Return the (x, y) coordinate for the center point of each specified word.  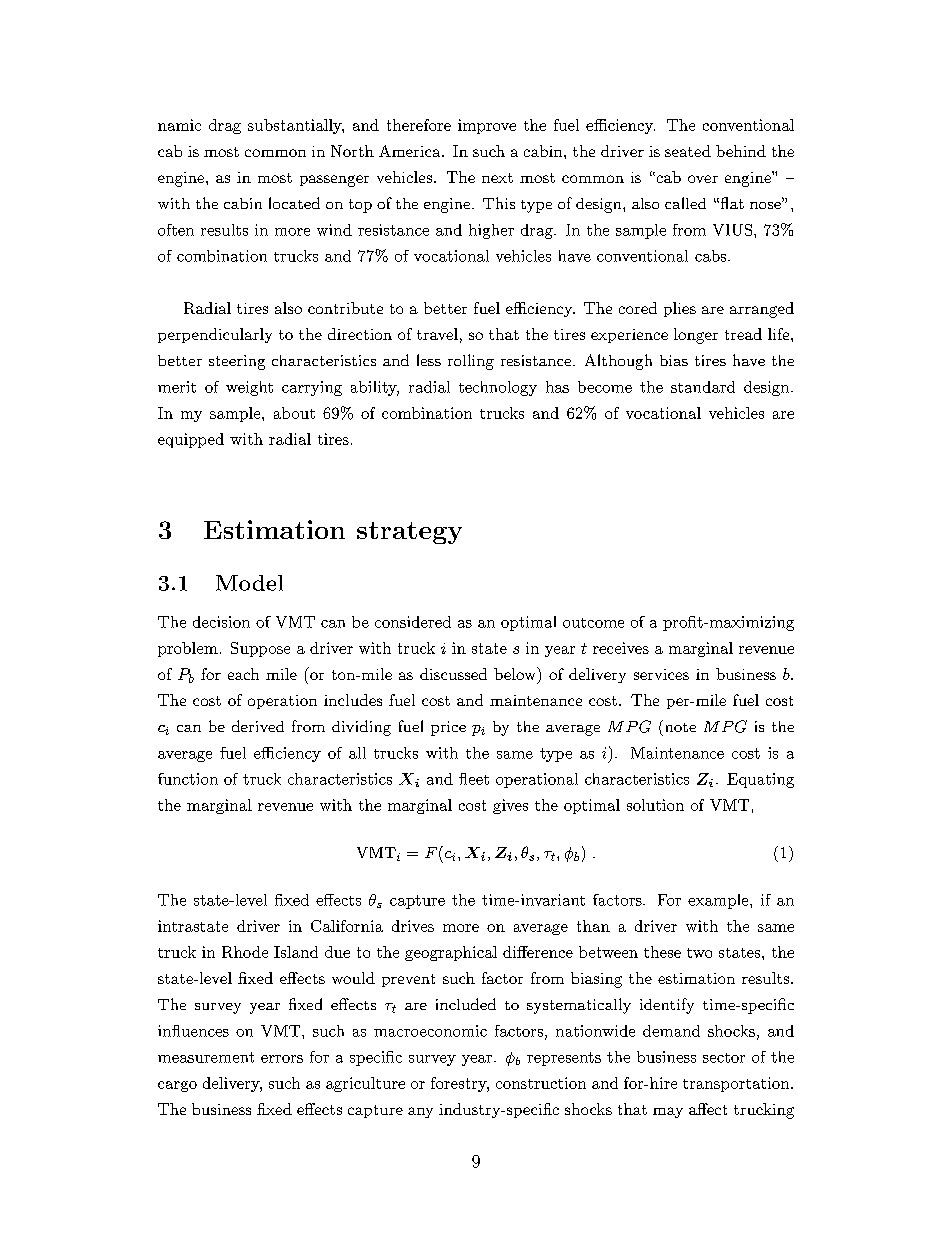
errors (282, 1059)
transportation (736, 1084)
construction (541, 1083)
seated (688, 151)
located (294, 203)
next (497, 178)
